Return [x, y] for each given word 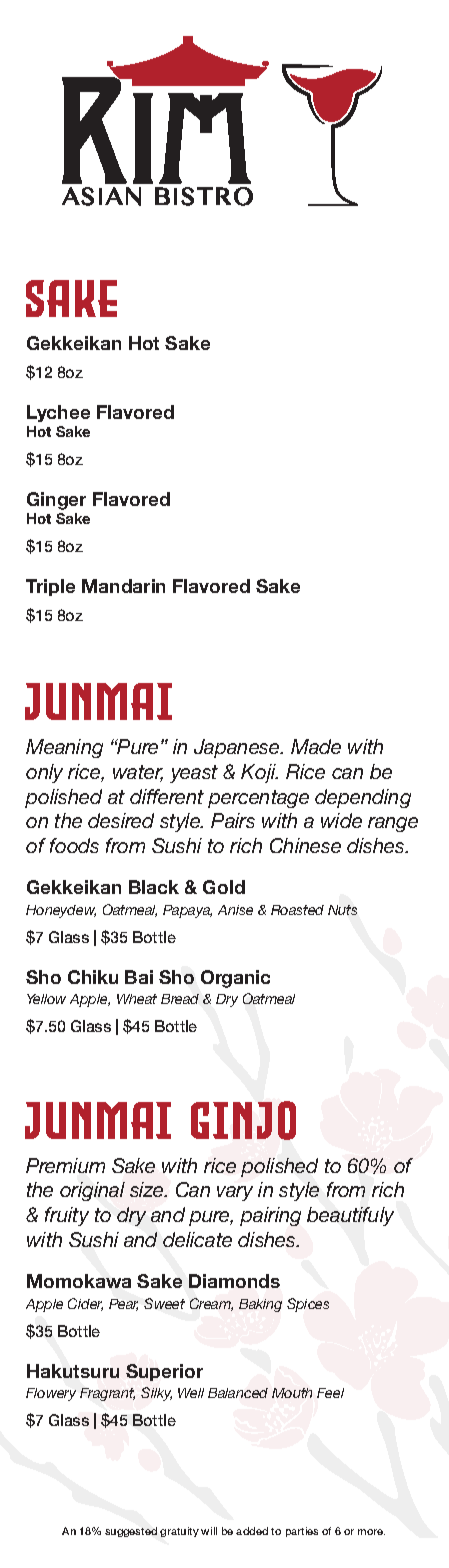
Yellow [46, 999]
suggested [131, 1532]
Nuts [342, 910]
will [209, 1531]
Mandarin [123, 586]
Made [316, 746]
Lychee [58, 413]
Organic [235, 979]
